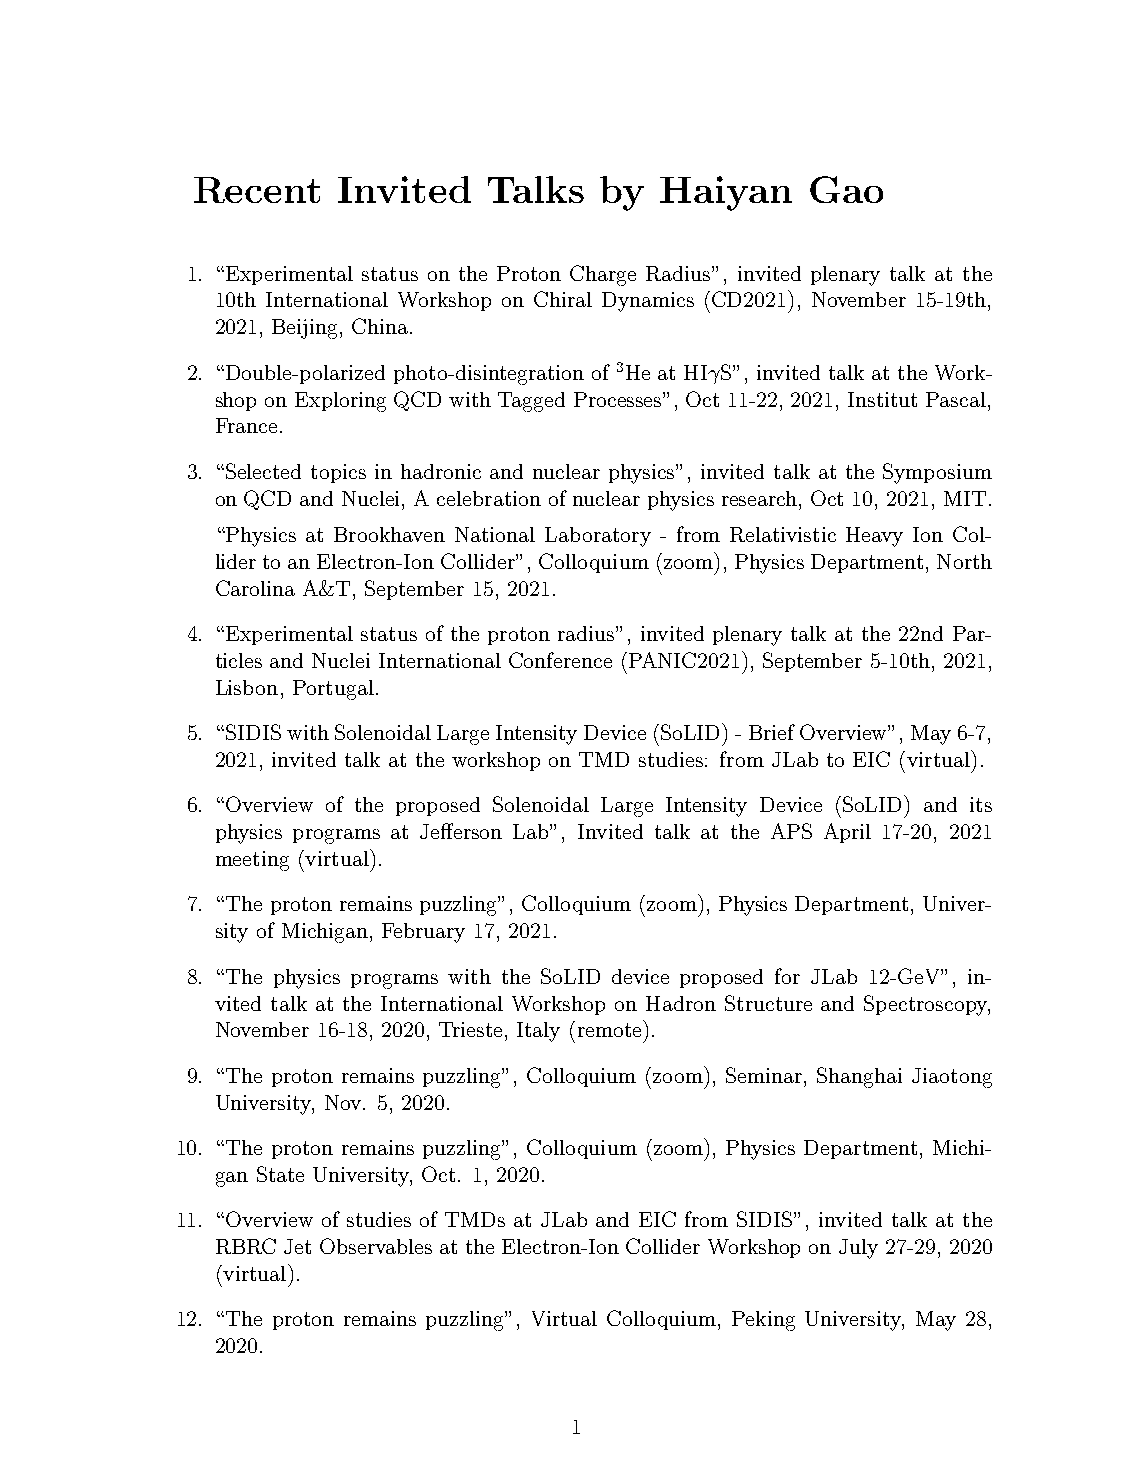  I want to click on for, so click(787, 976).
